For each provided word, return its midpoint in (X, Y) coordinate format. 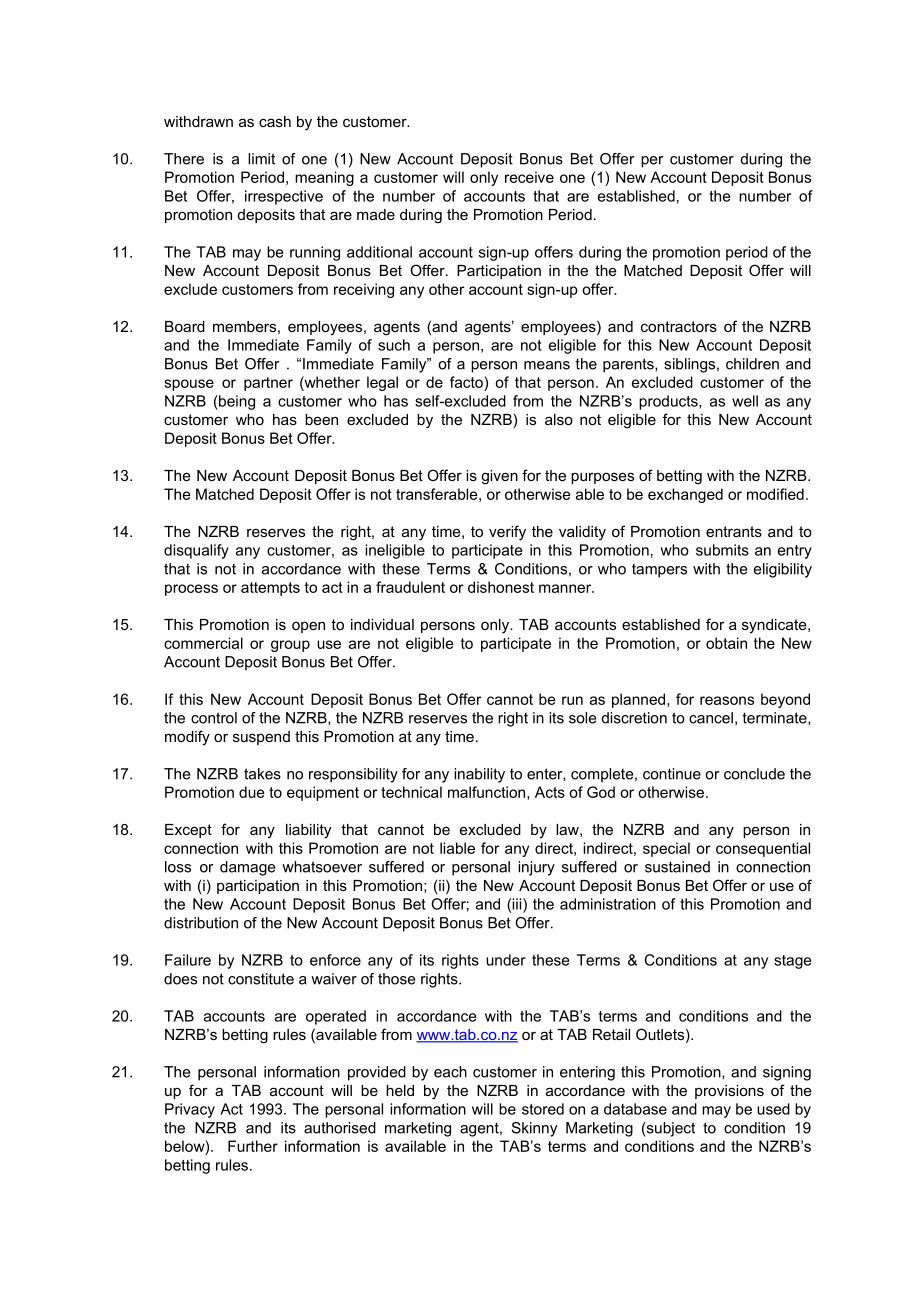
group (290, 646)
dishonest (501, 587)
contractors (679, 326)
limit (261, 159)
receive (529, 177)
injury (536, 868)
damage (247, 868)
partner (268, 384)
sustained (677, 867)
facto (467, 382)
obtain (726, 643)
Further (253, 1146)
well (745, 401)
